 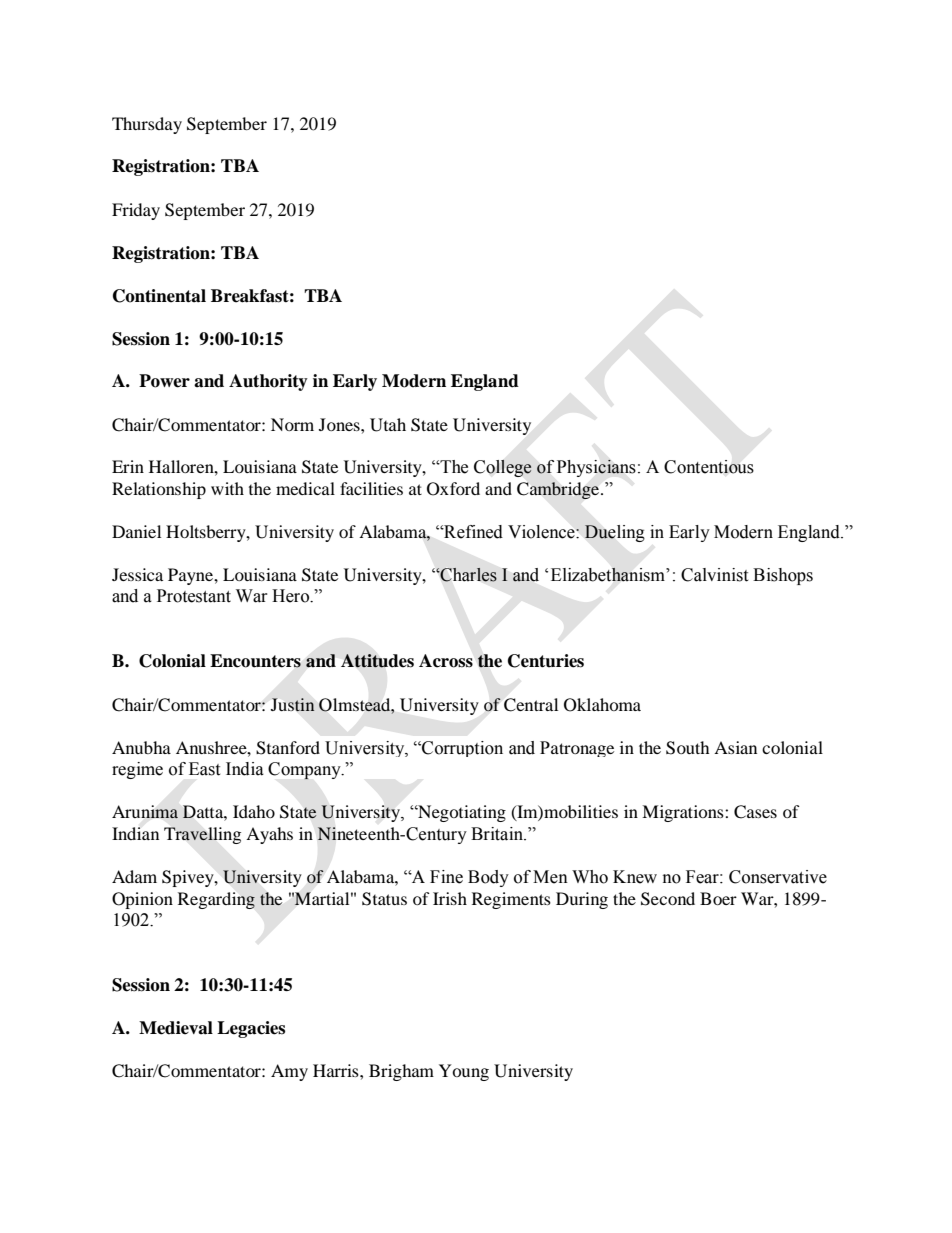 What do you see at coordinates (446, 661) in the page?
I see `Across` at bounding box center [446, 661].
